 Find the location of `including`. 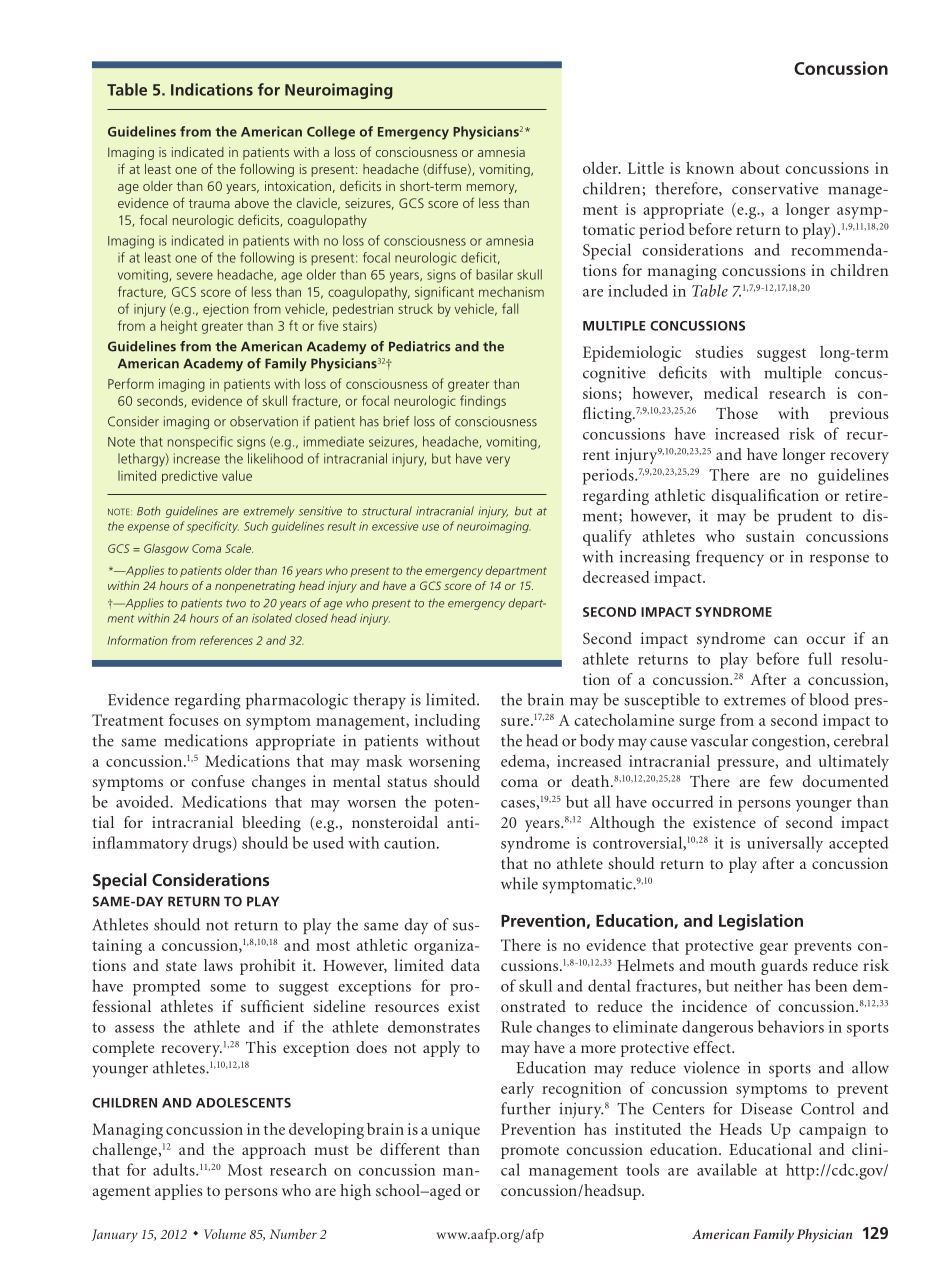

including is located at coordinates (447, 722).
